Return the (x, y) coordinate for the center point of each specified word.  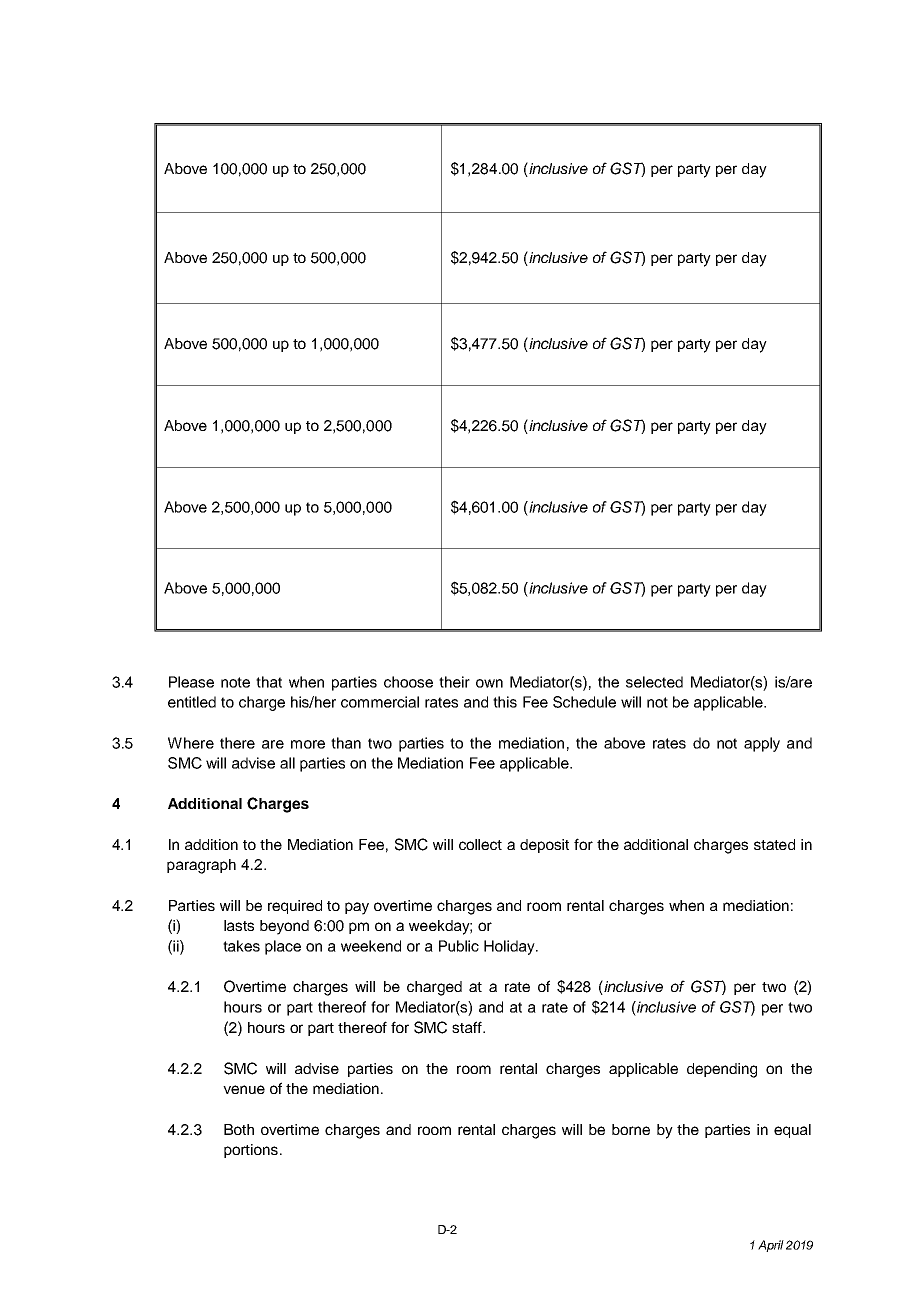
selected (654, 682)
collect (480, 844)
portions (251, 1151)
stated (774, 844)
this (505, 702)
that (269, 682)
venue (244, 1089)
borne (631, 1129)
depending (722, 1070)
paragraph (201, 866)
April (771, 1246)
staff (468, 1027)
